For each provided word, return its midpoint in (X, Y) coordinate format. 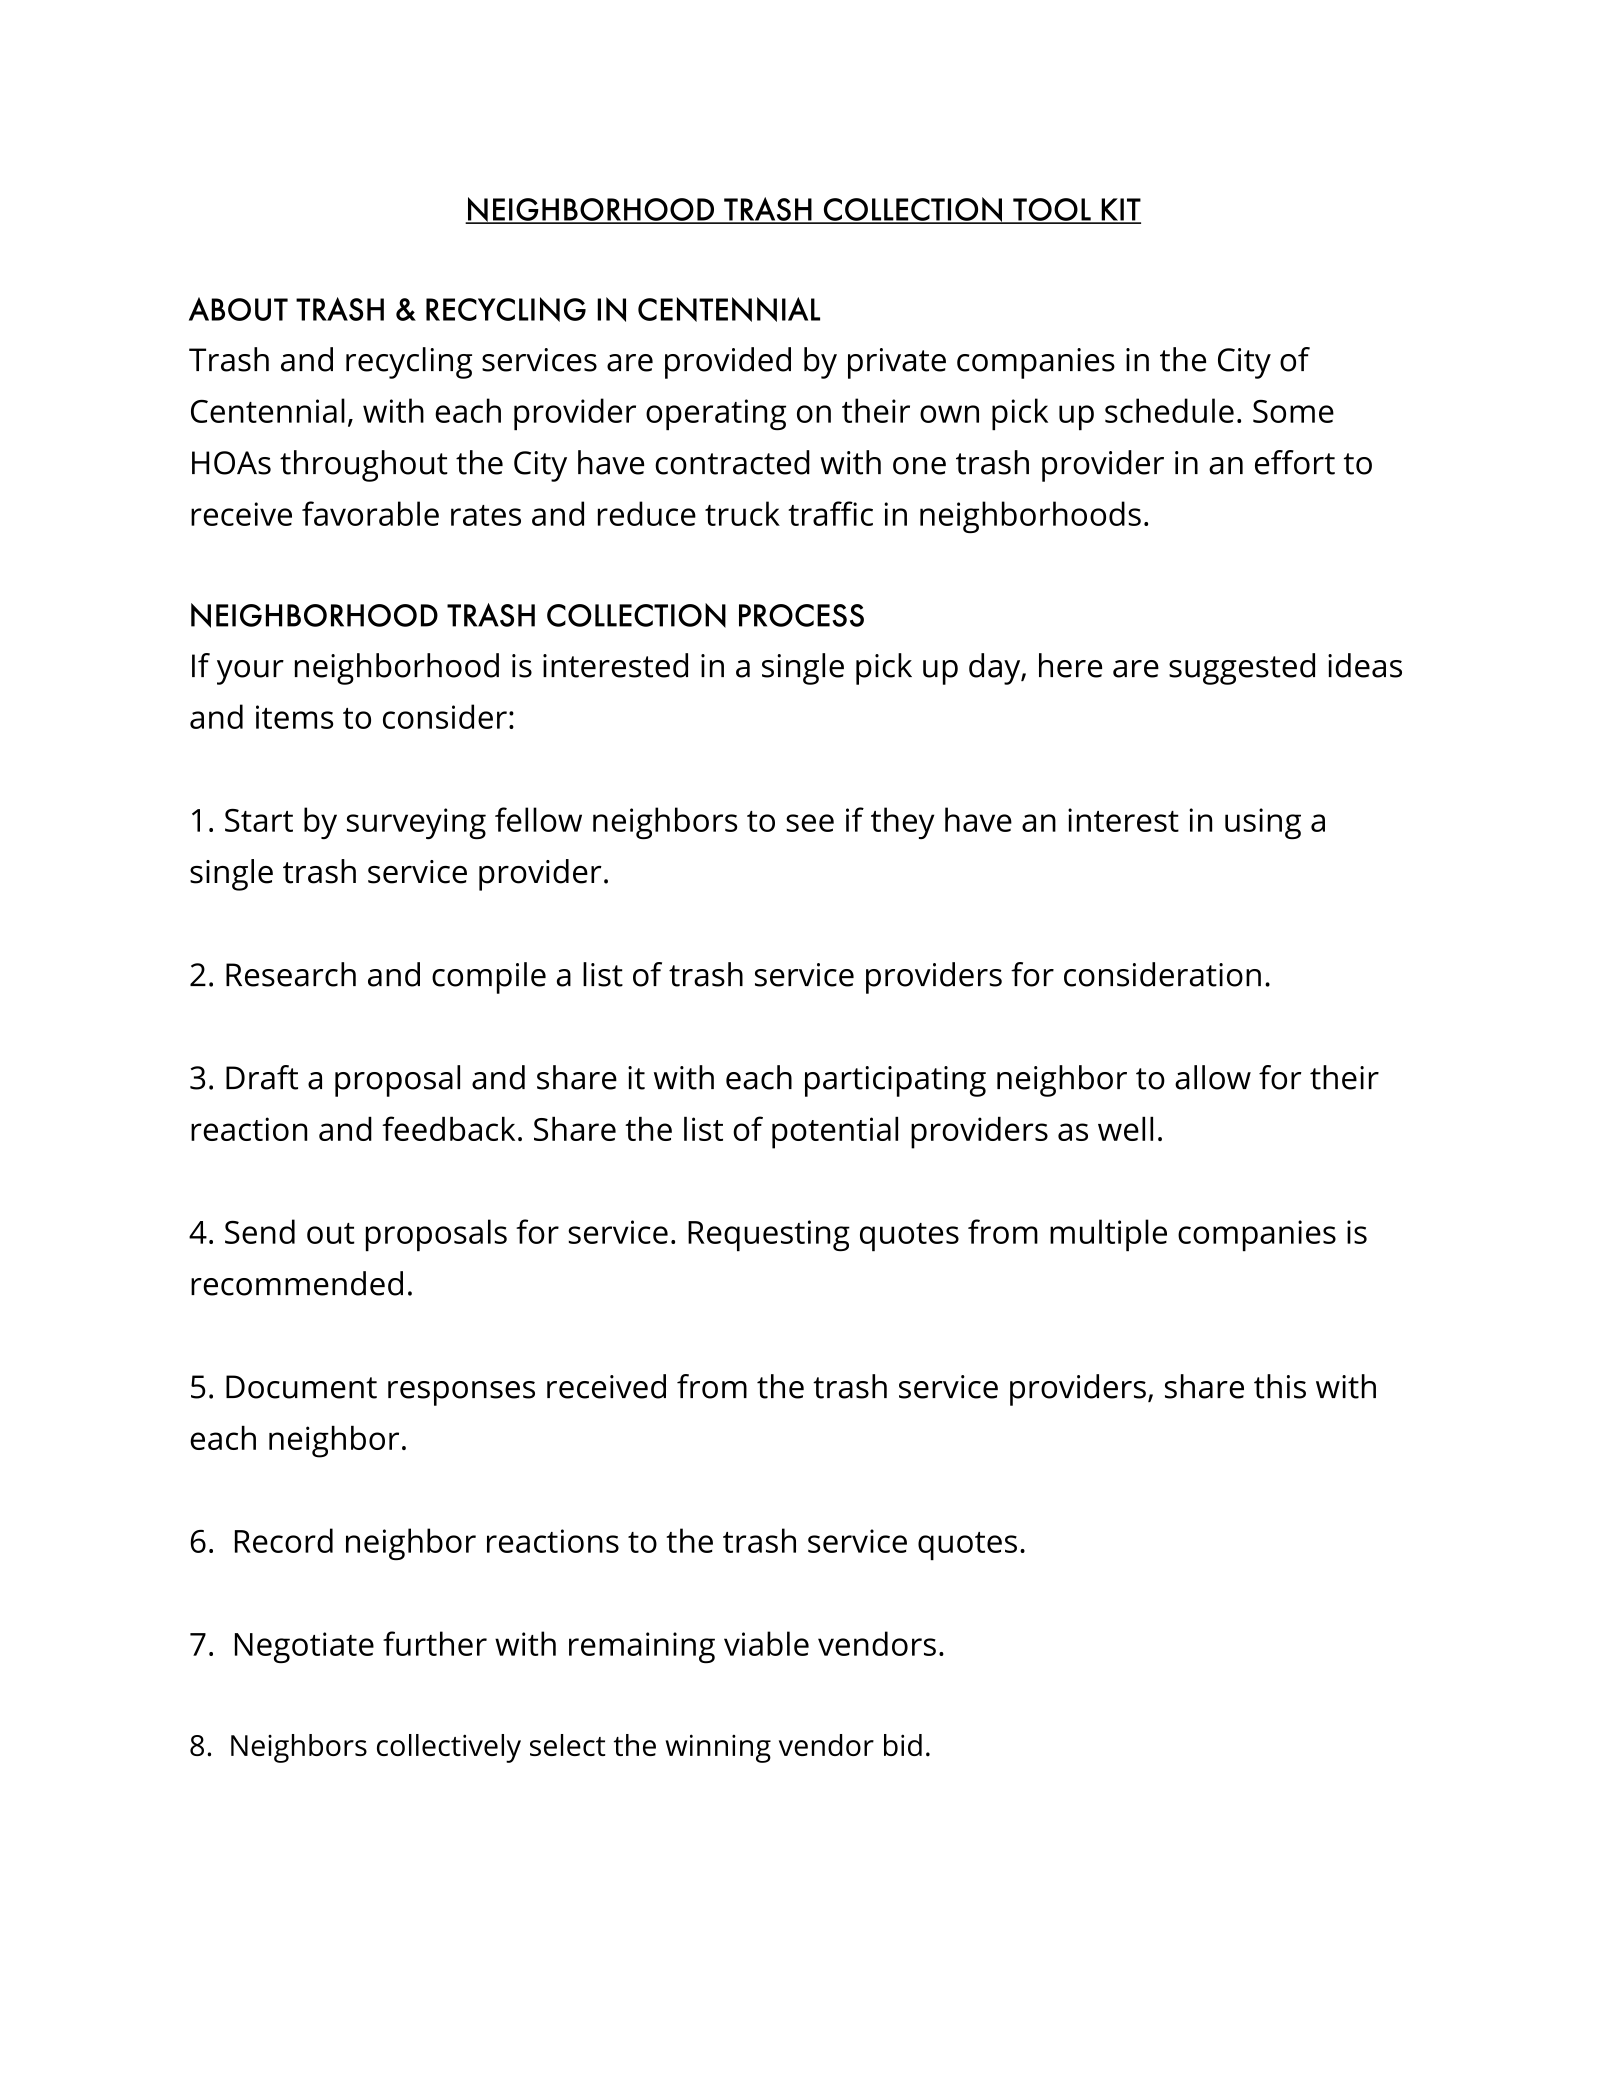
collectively (449, 1748)
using (1263, 823)
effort (1295, 462)
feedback (448, 1128)
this (1280, 1386)
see (810, 823)
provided (728, 363)
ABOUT (238, 309)
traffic (830, 513)
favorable (370, 513)
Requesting (769, 1236)
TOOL (1052, 210)
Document (301, 1387)
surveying (416, 823)
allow (1213, 1077)
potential (835, 1132)
